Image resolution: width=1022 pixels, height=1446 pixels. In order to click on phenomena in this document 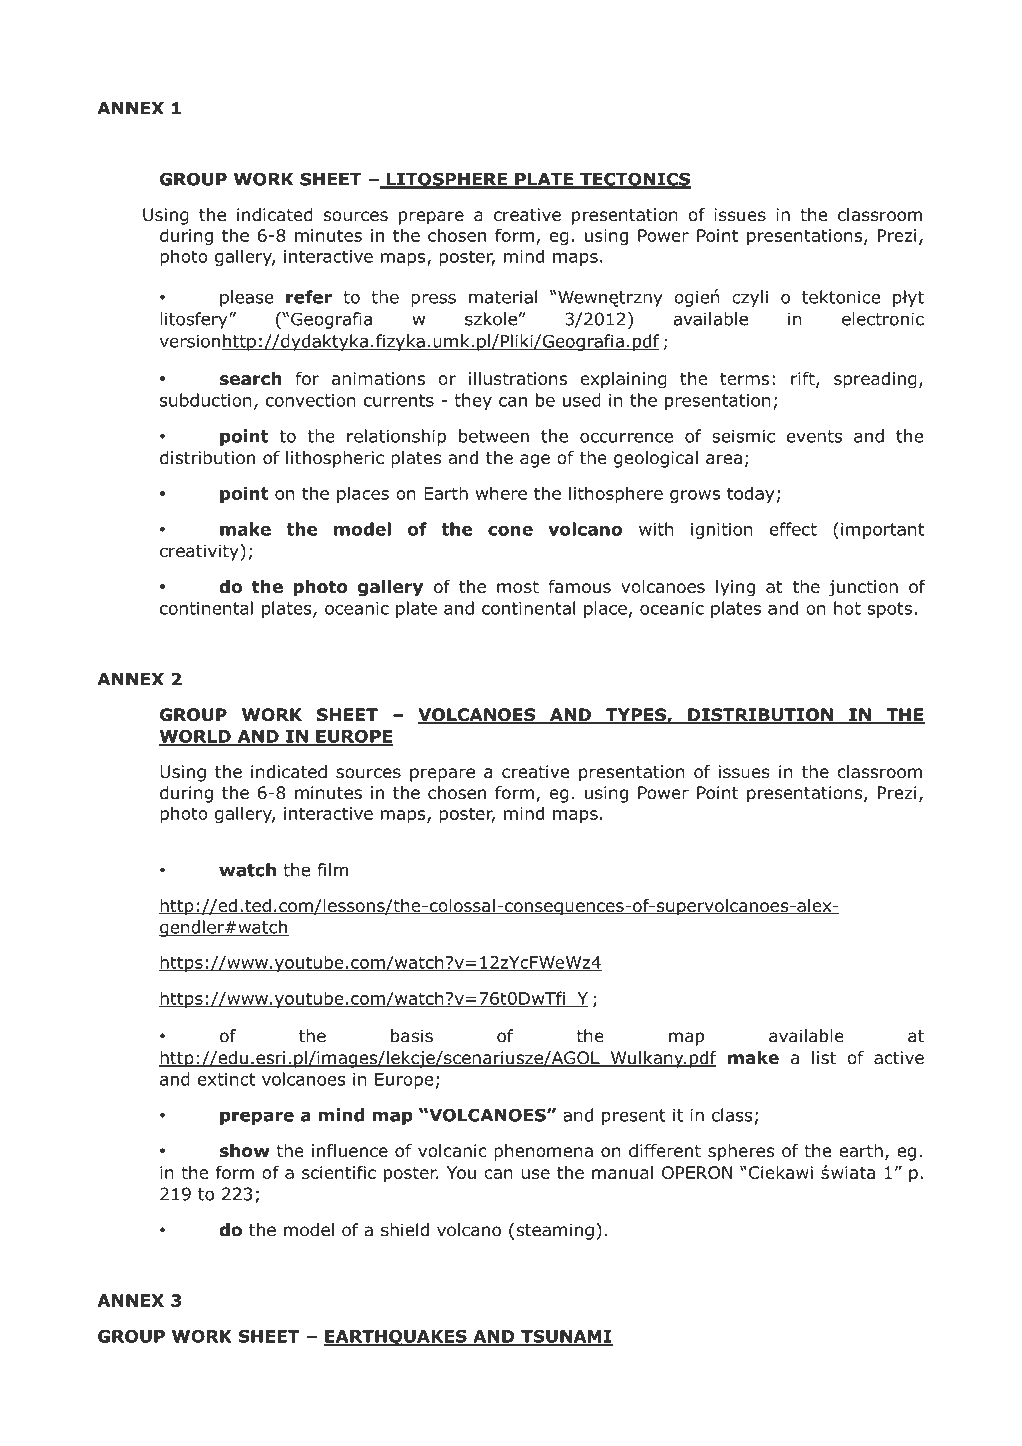, I will do `click(543, 1152)`.
